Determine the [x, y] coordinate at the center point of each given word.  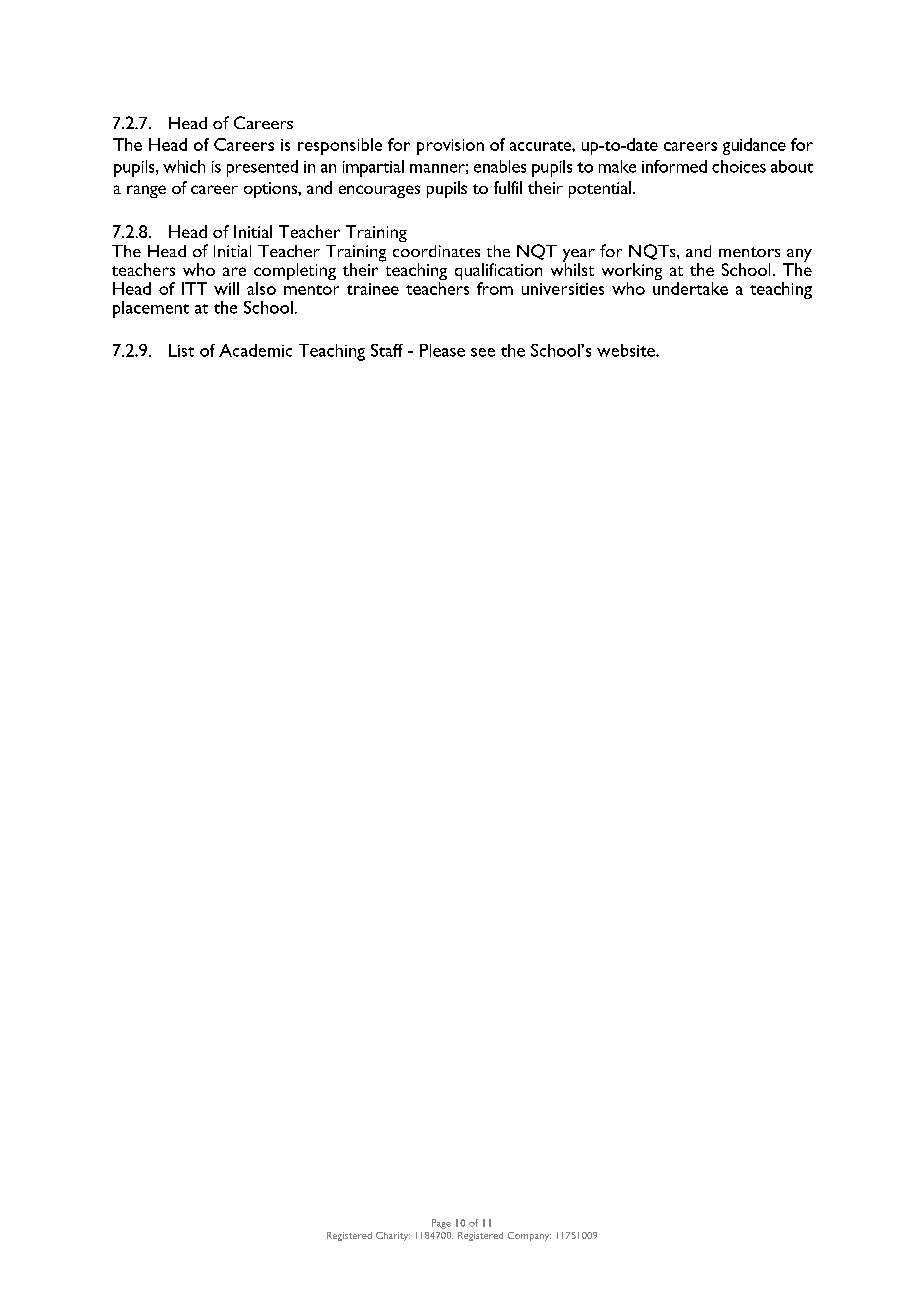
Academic [255, 350]
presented [262, 168]
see [483, 352]
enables [500, 166]
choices [739, 166]
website [627, 350]
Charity [393, 1236]
